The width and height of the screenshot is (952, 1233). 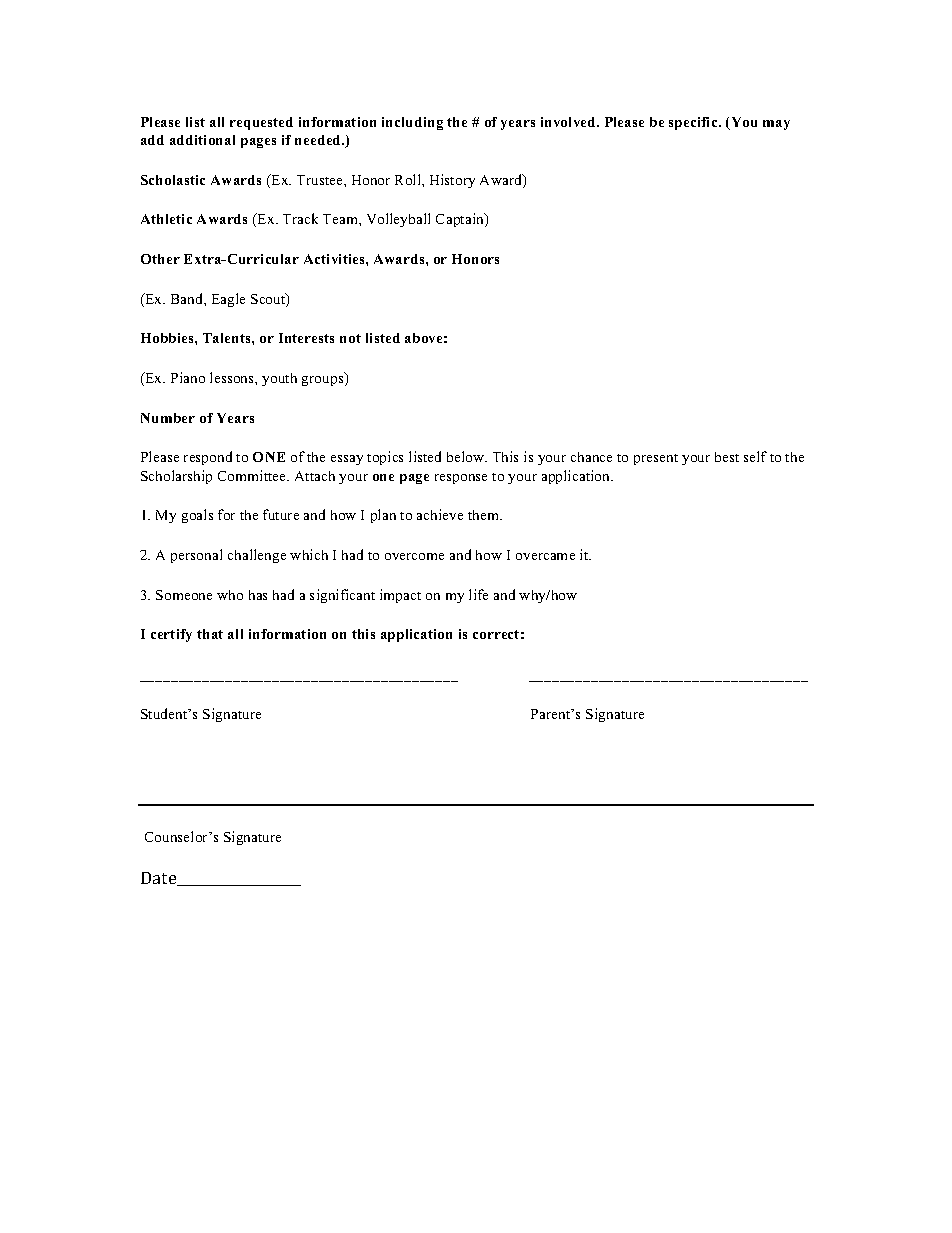 What do you see at coordinates (197, 516) in the screenshot?
I see `goals` at bounding box center [197, 516].
